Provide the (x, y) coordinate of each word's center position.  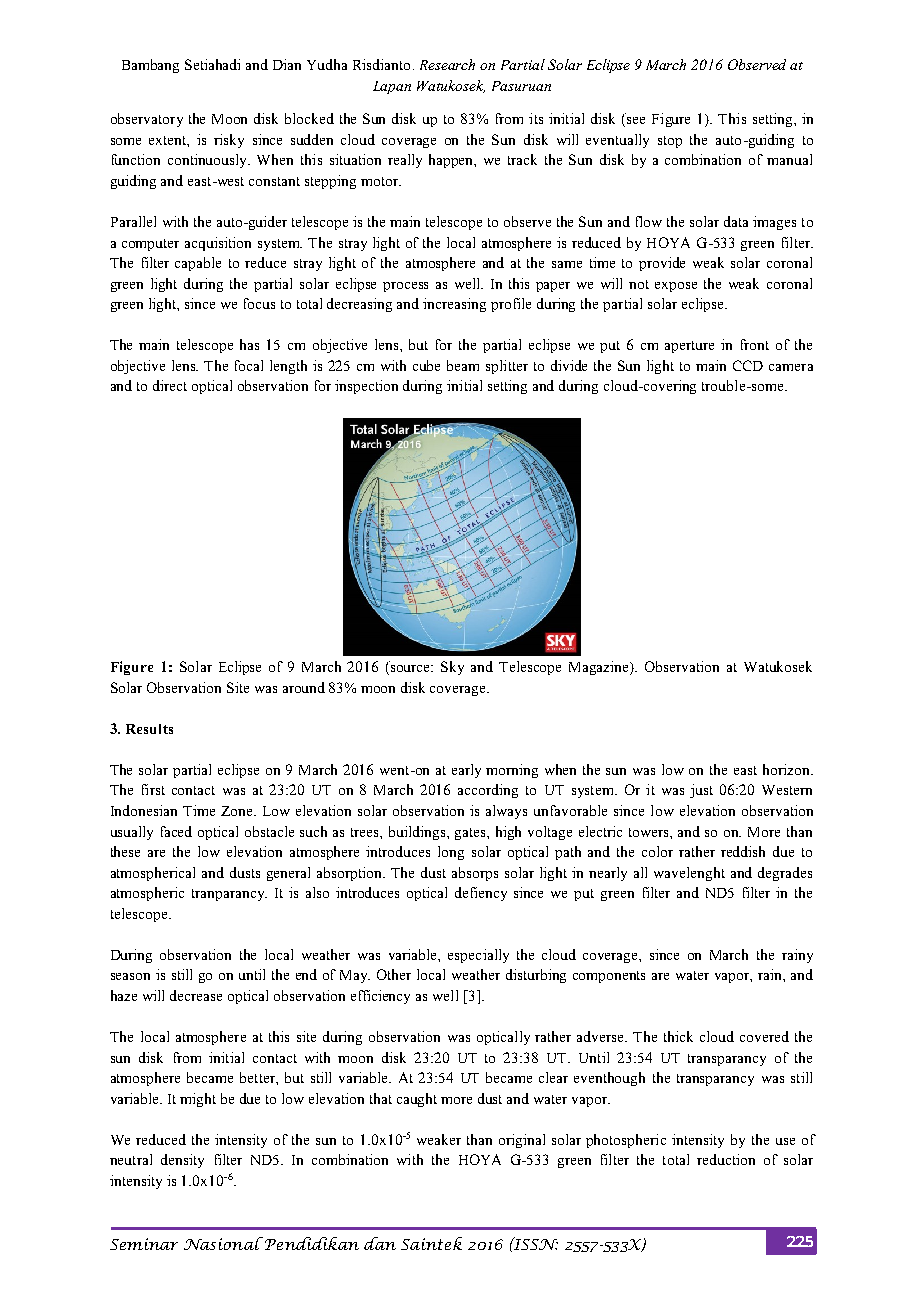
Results (149, 729)
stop (670, 142)
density (182, 1161)
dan (380, 1243)
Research (447, 64)
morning (512, 771)
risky (229, 141)
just (701, 791)
